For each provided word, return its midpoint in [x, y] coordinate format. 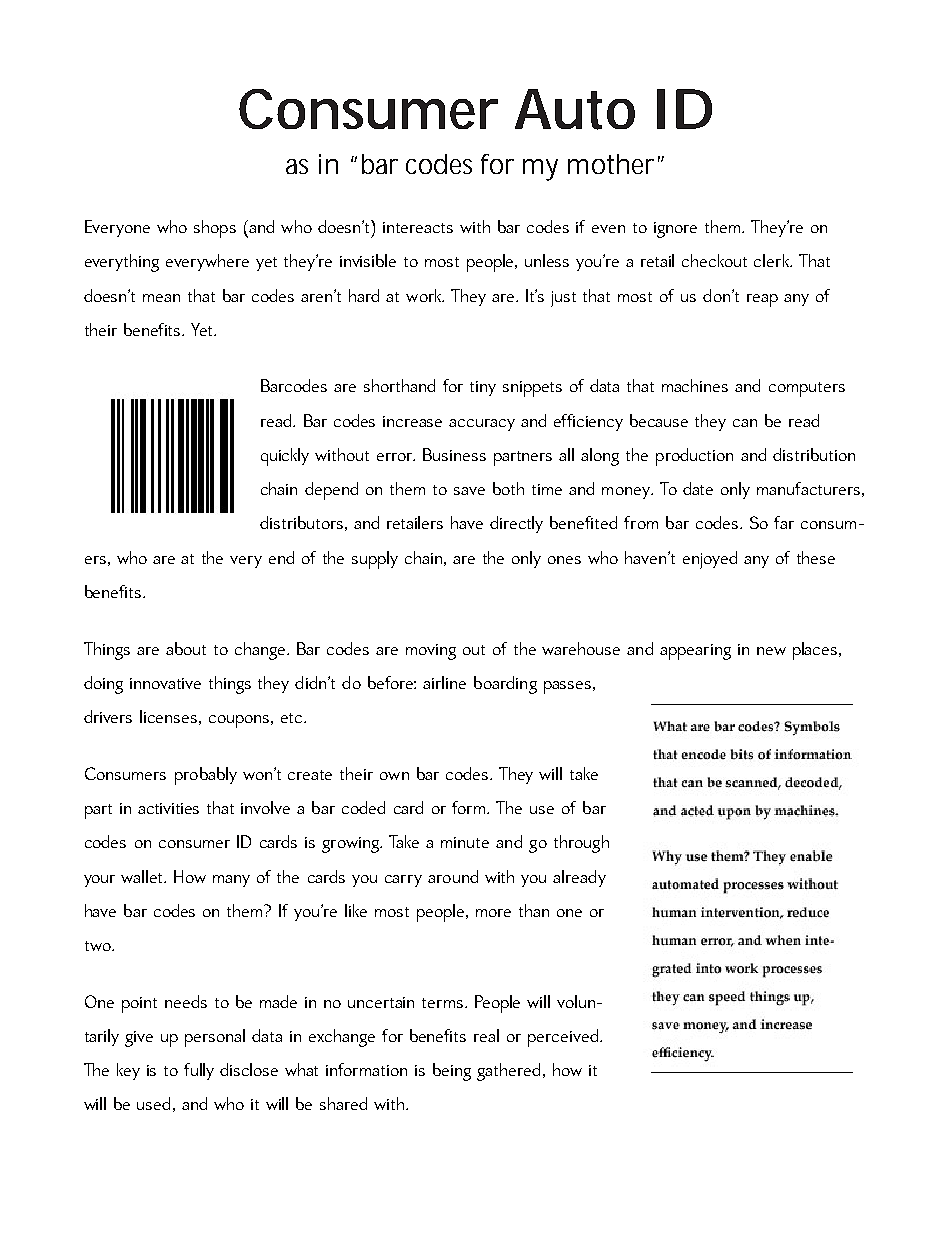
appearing [695, 652]
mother [611, 164]
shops [215, 229]
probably [206, 776]
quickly [285, 457]
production [694, 457]
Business [454, 454]
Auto [575, 109]
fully [199, 1071]
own [394, 776]
